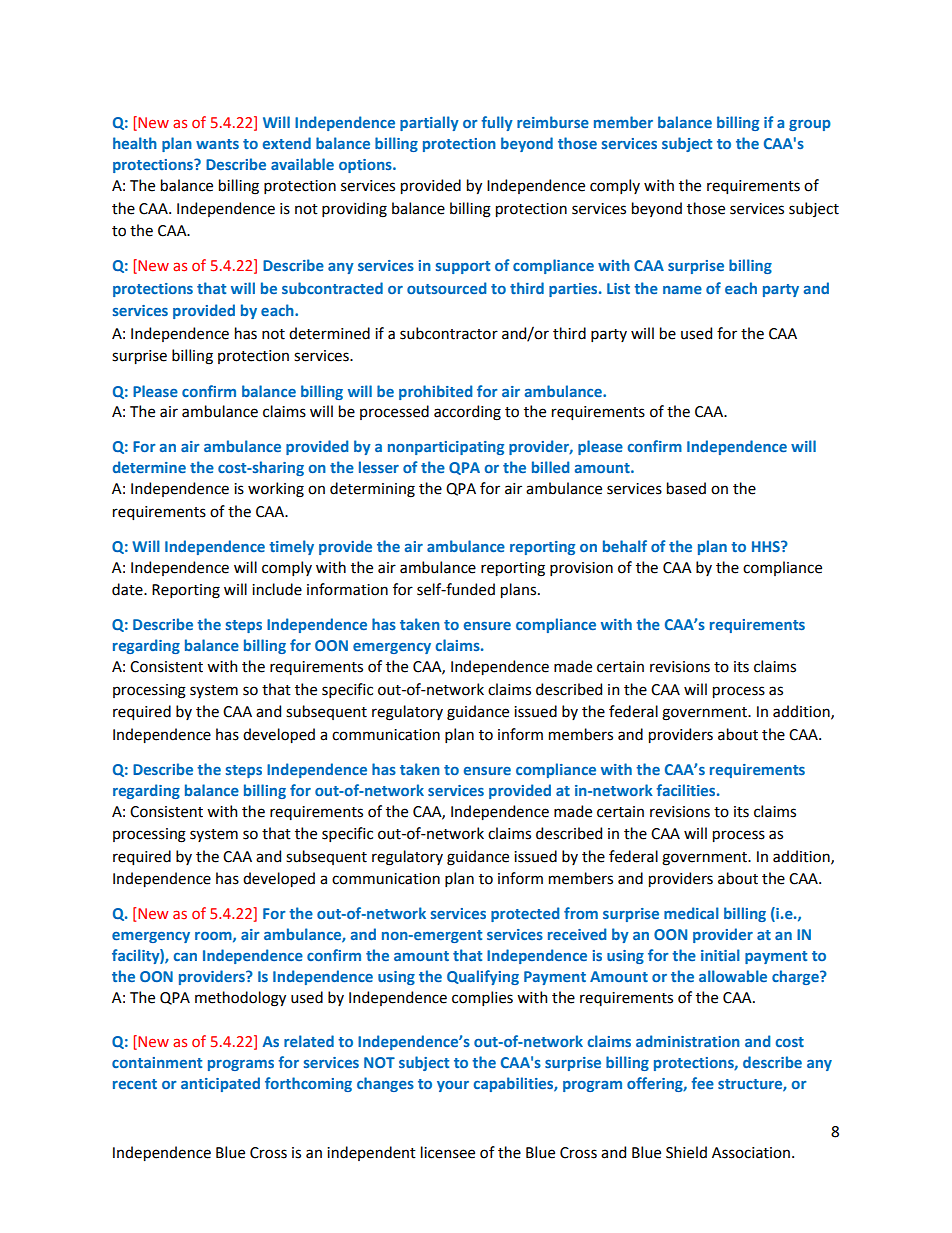 The width and height of the document is (952, 1233). What do you see at coordinates (277, 589) in the document?
I see `include` at bounding box center [277, 589].
